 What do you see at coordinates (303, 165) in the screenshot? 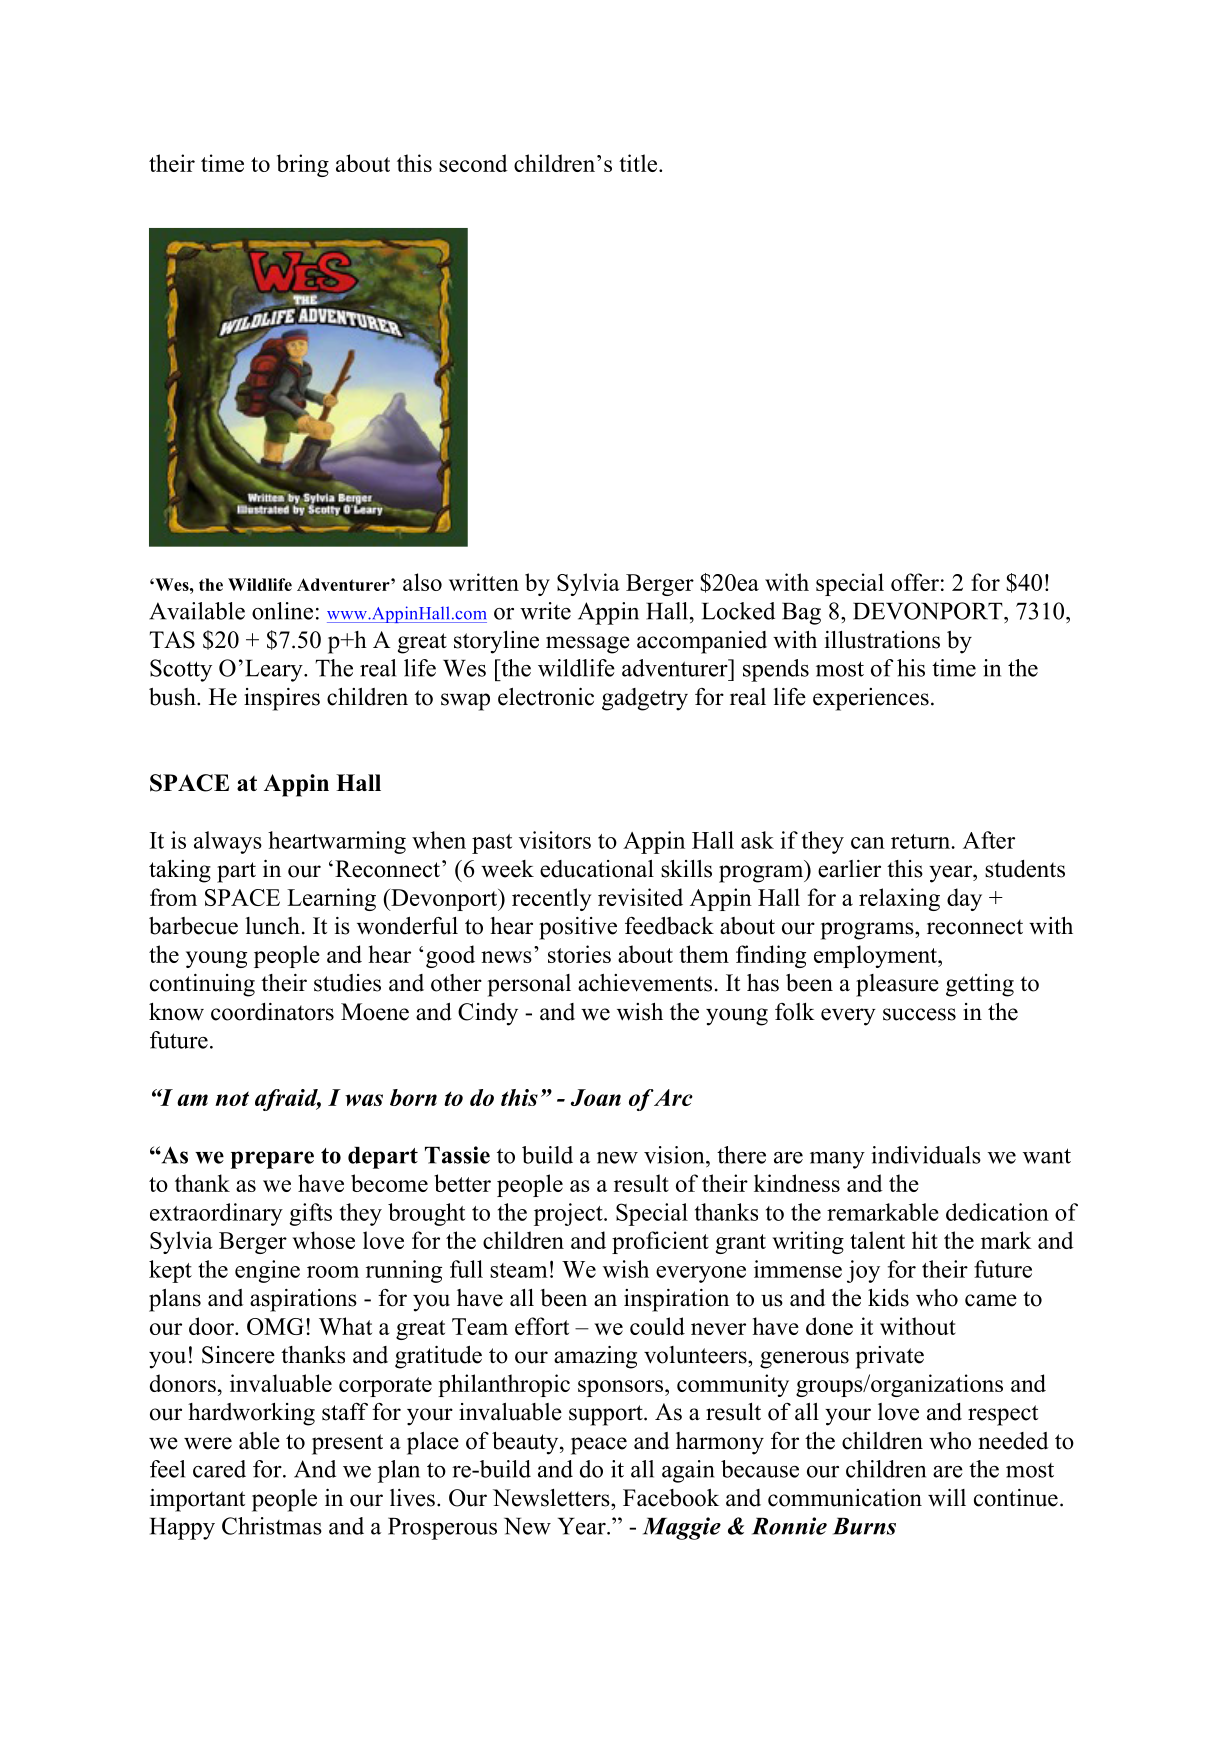
I see `bring` at bounding box center [303, 165].
